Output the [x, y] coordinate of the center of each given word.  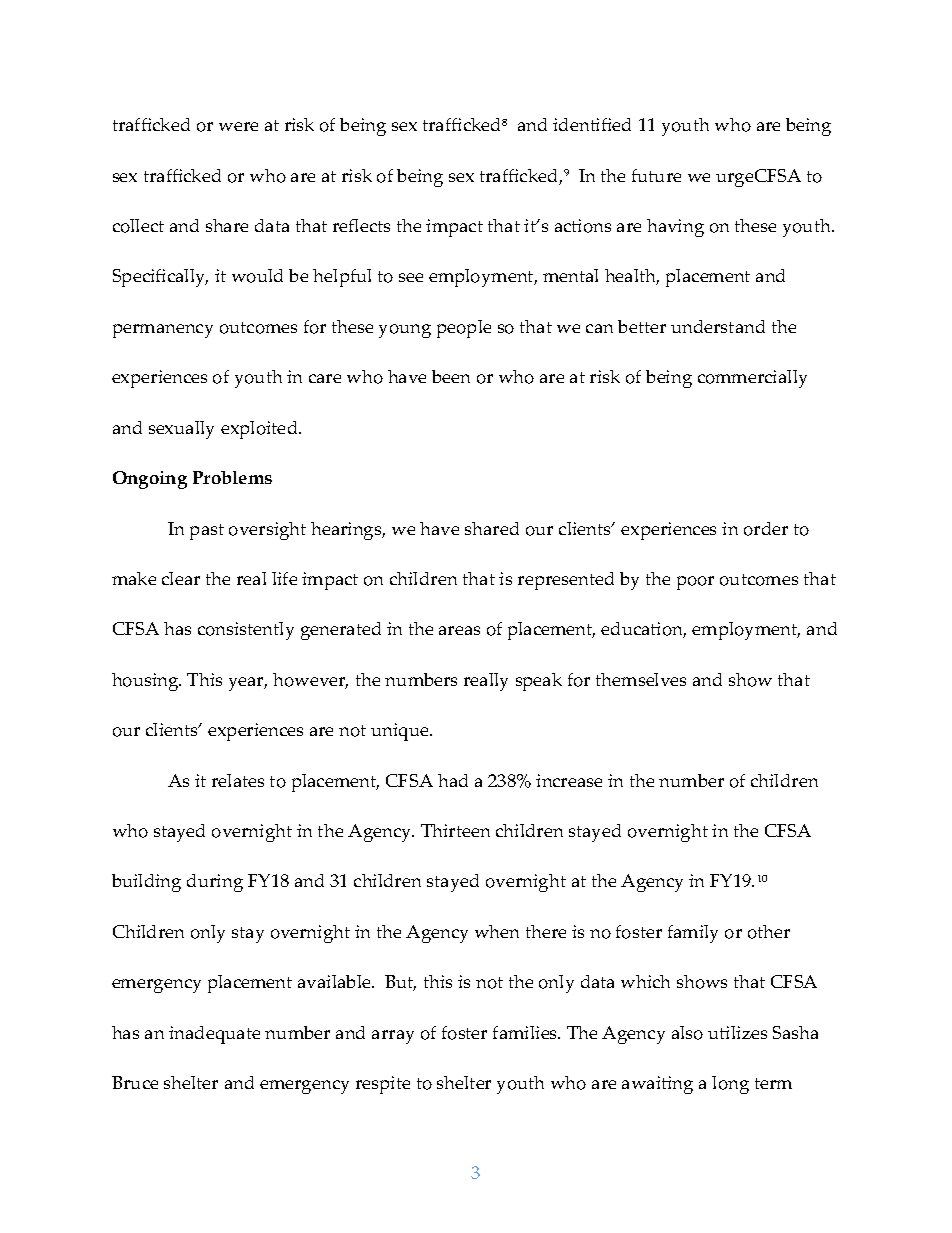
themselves [641, 679]
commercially [752, 379]
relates [238, 780]
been [451, 376]
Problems [232, 477]
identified [592, 124]
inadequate [214, 1035]
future [656, 175]
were [238, 126]
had [453, 780]
